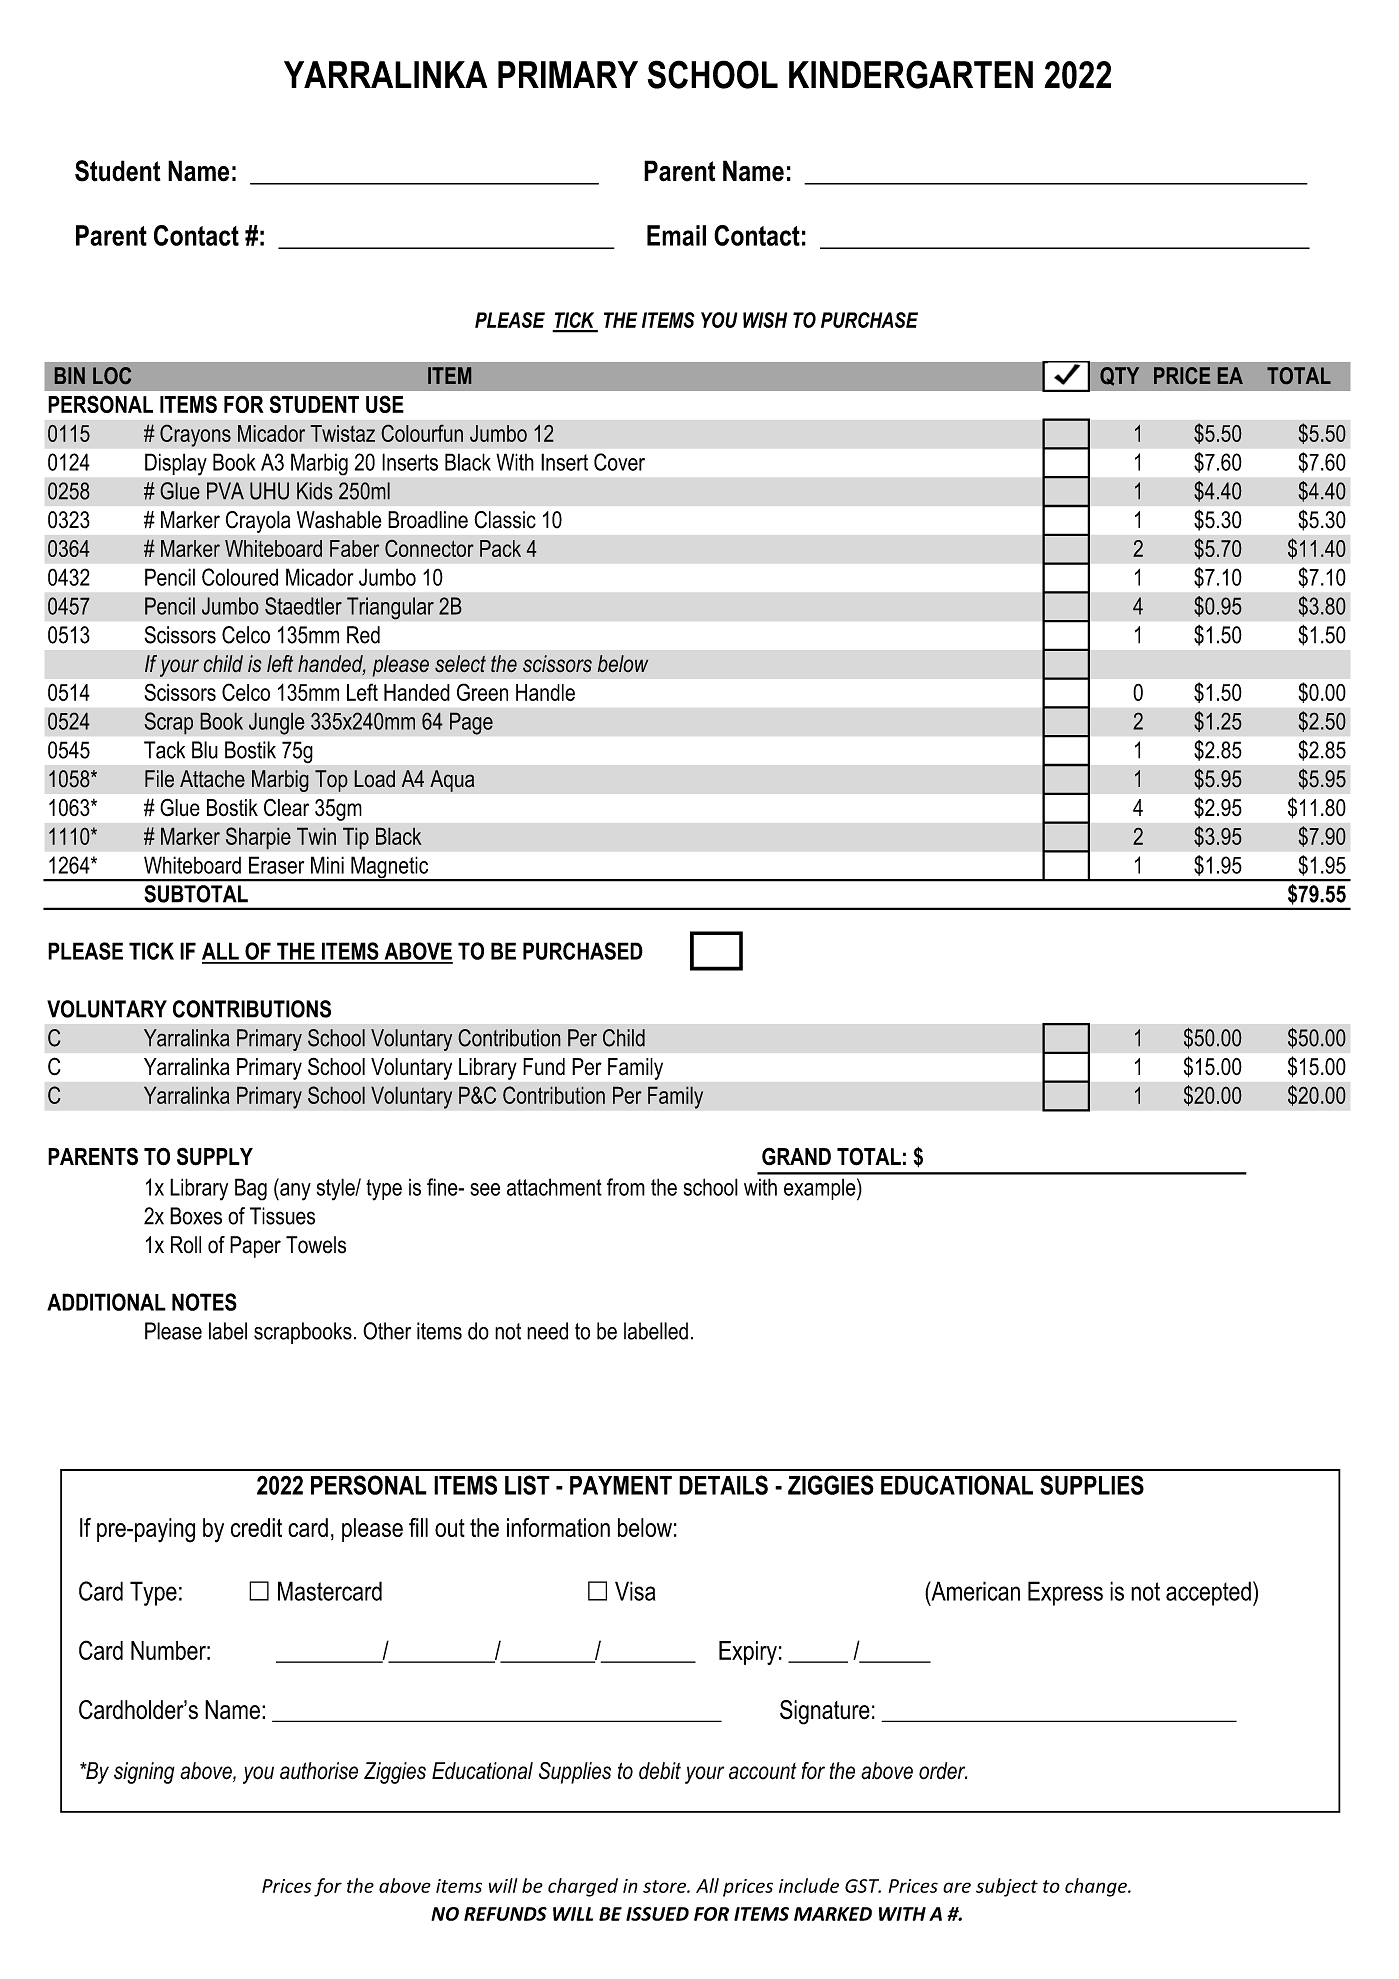 Image resolution: width=1399 pixels, height=1979 pixels. Describe the element at coordinates (583, 1887) in the screenshot. I see `charged` at that location.
